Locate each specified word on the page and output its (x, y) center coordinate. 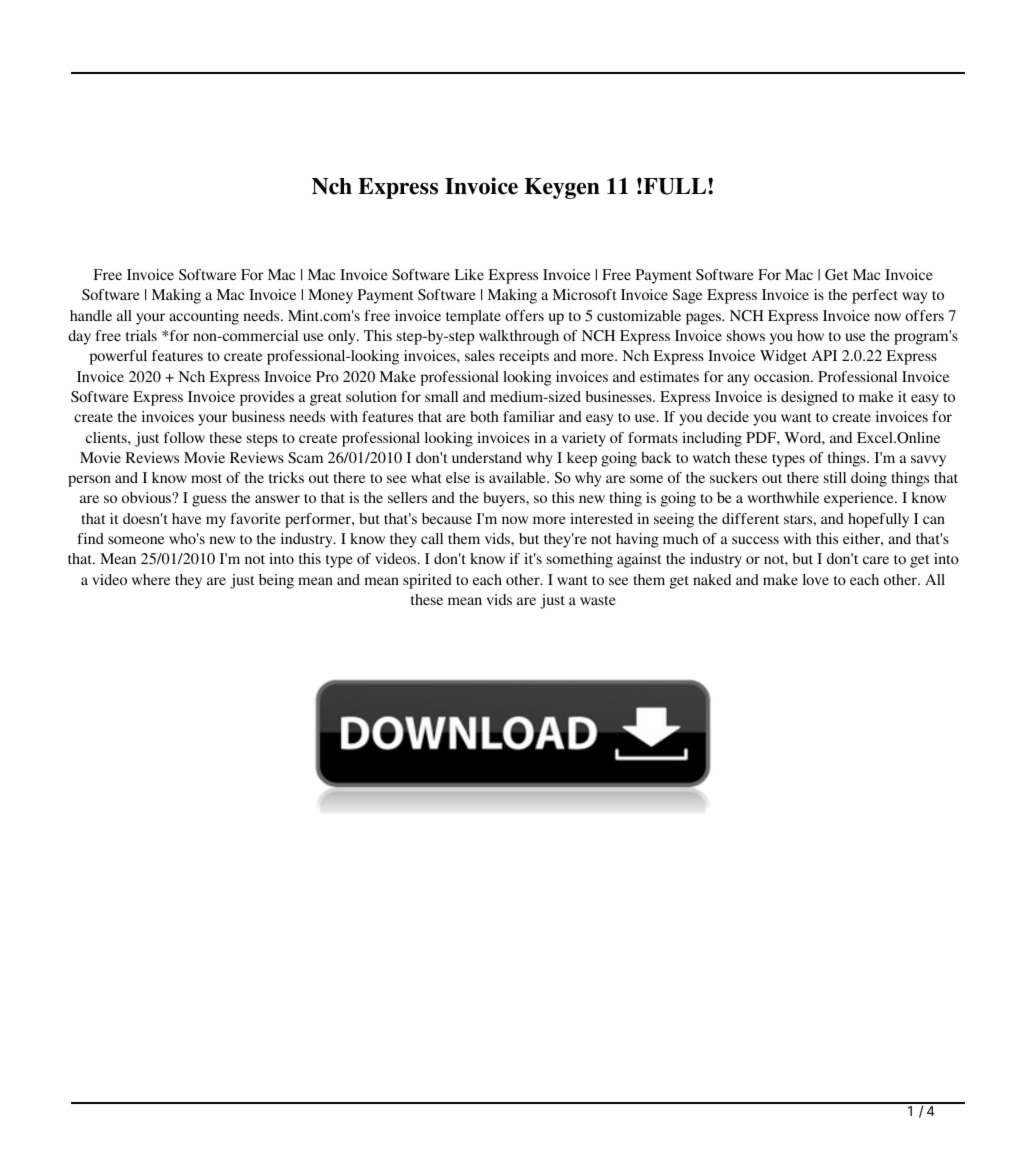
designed (809, 398)
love (816, 579)
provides (267, 398)
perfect (875, 296)
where (151, 579)
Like (469, 274)
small (441, 396)
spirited (427, 581)
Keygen (562, 188)
